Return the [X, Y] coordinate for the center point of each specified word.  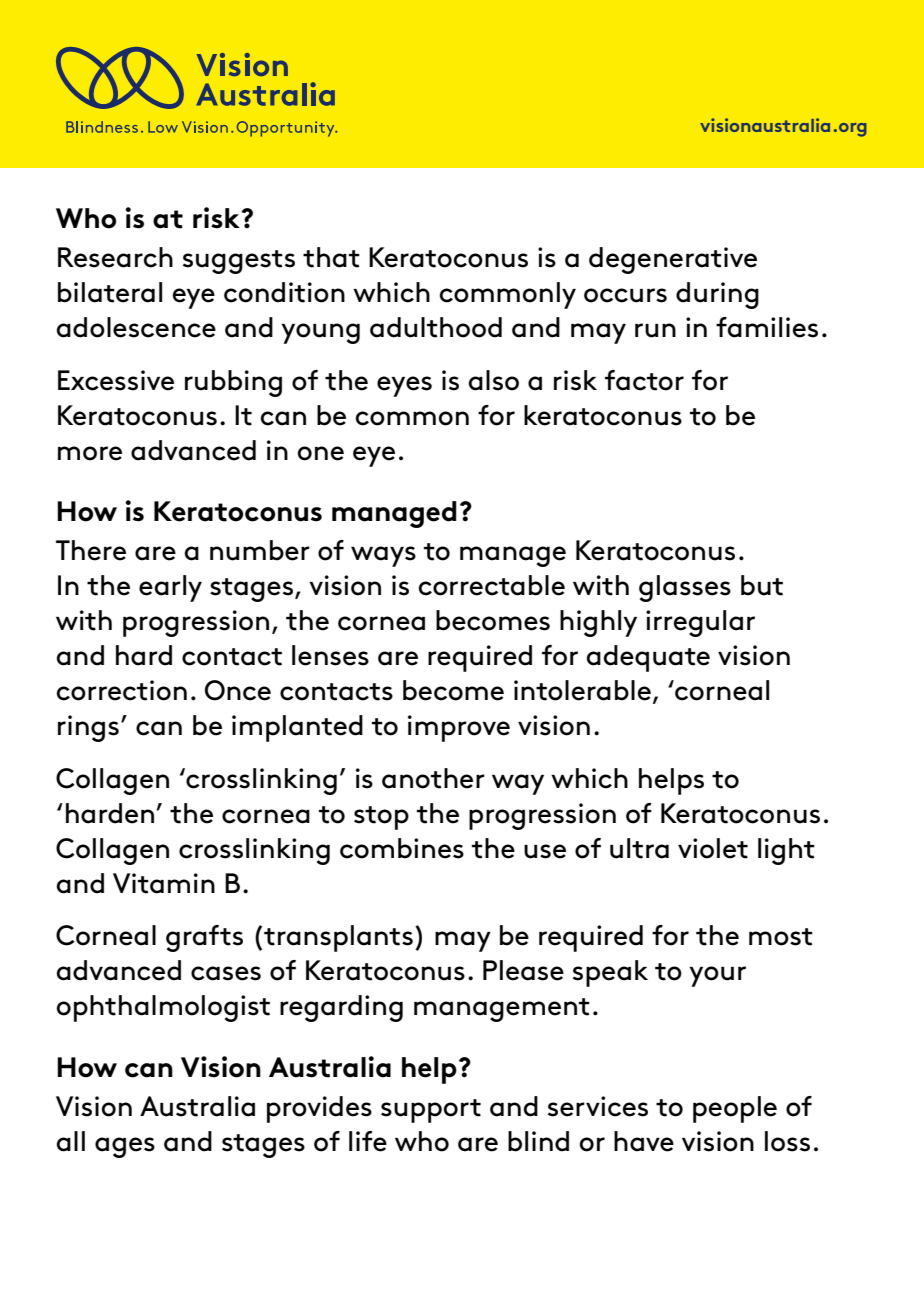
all [71, 1141]
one [321, 453]
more [90, 453]
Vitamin [164, 883]
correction [122, 690]
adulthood [436, 327]
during [717, 295]
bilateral [110, 292]
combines [402, 848]
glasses [685, 588]
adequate [648, 658]
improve [459, 728]
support [431, 1111]
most [781, 937]
